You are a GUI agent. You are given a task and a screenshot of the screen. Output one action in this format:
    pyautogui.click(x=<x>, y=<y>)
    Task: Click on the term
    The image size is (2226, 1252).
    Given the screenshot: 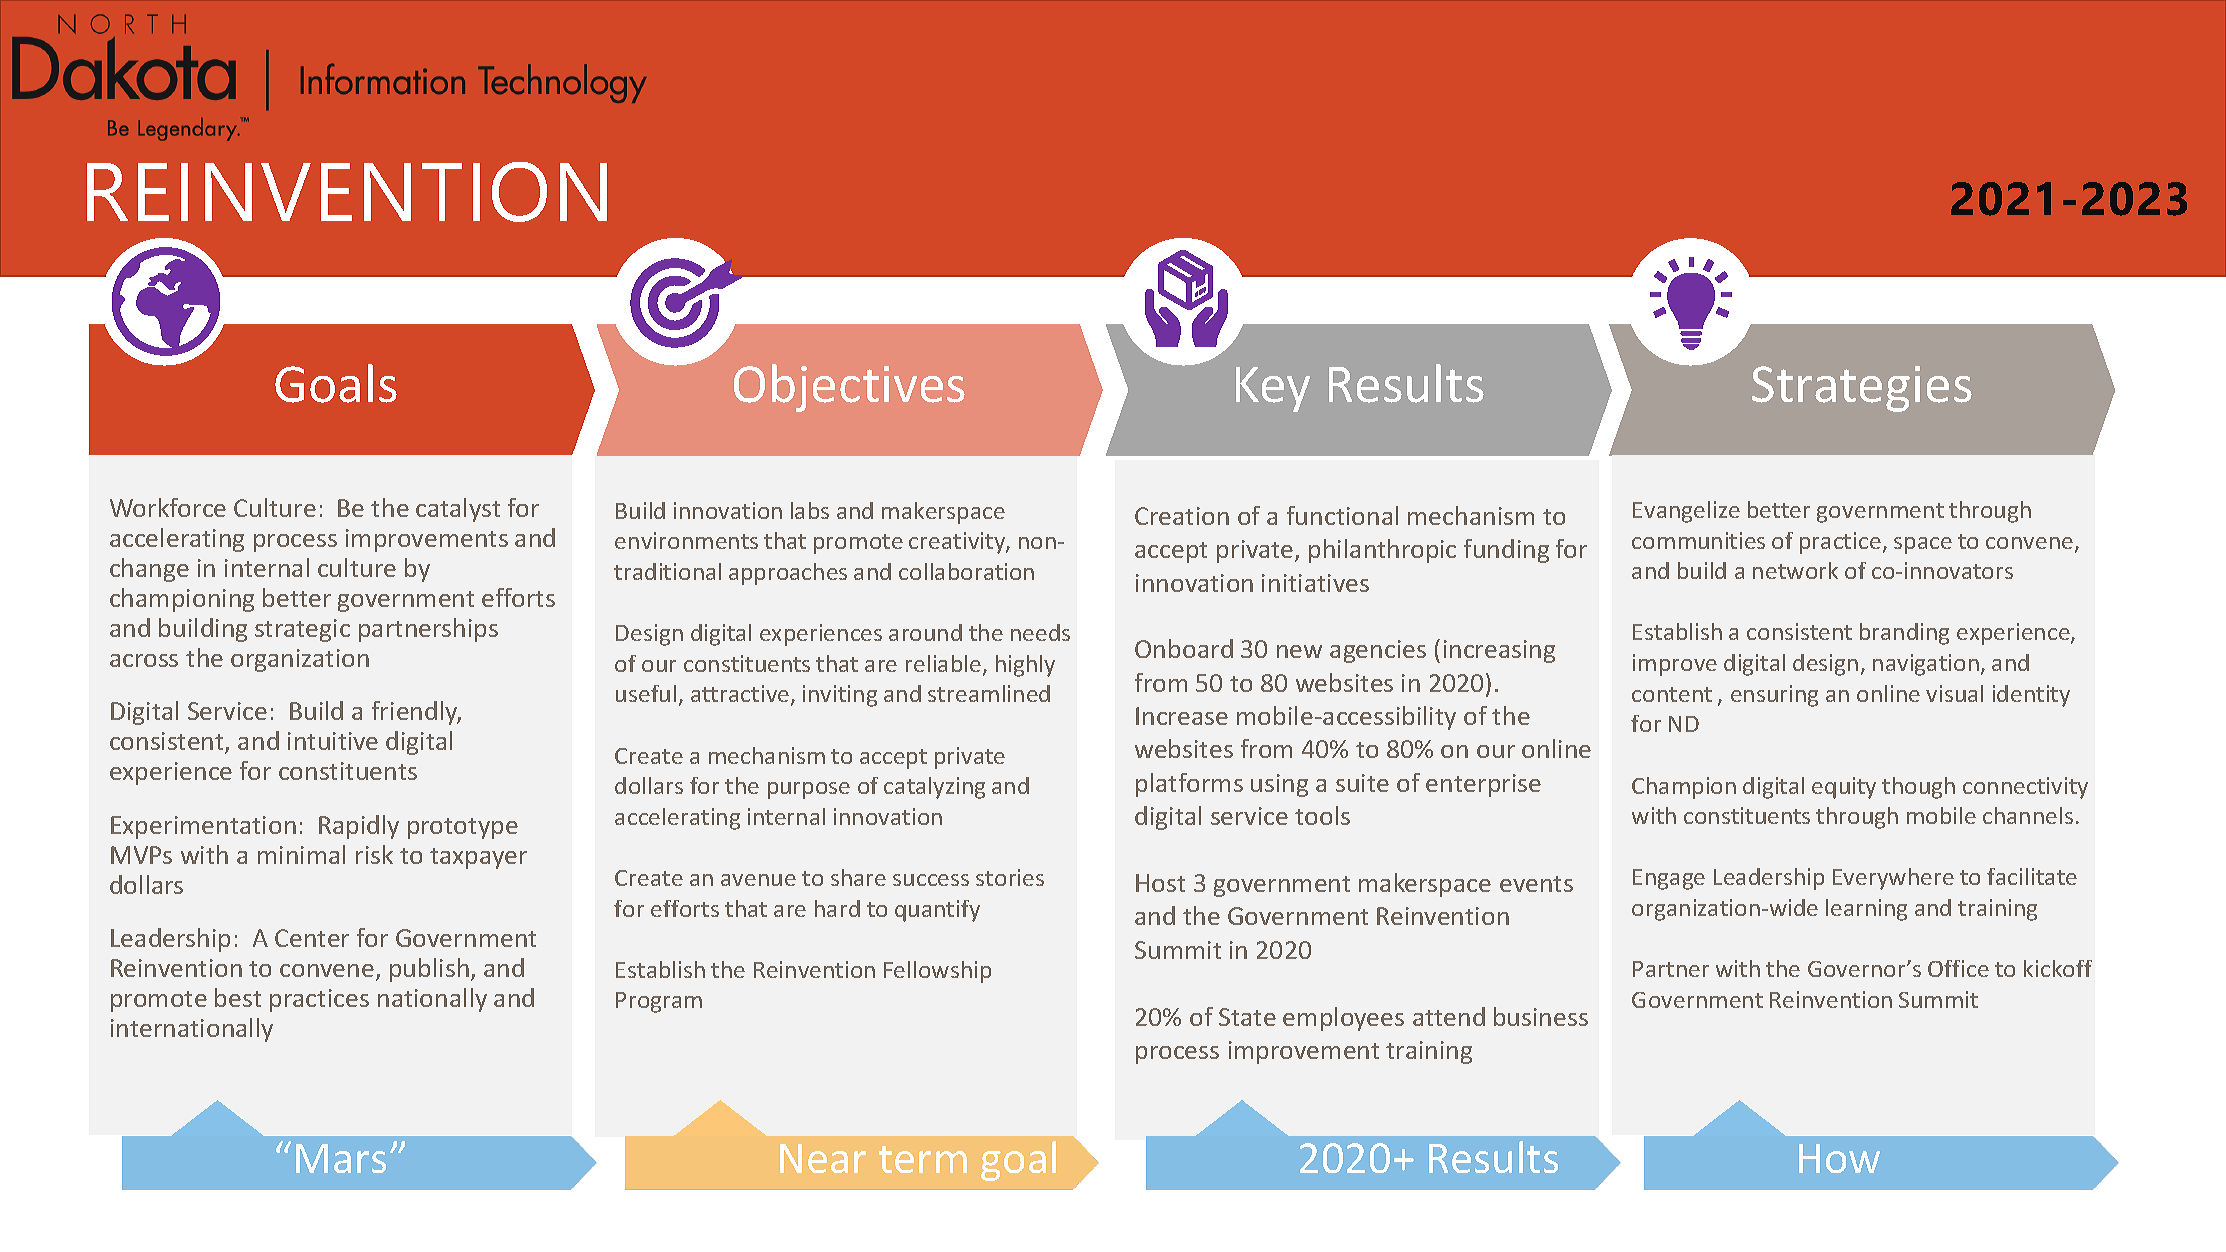 What is the action you would take?
    pyautogui.click(x=923, y=1159)
